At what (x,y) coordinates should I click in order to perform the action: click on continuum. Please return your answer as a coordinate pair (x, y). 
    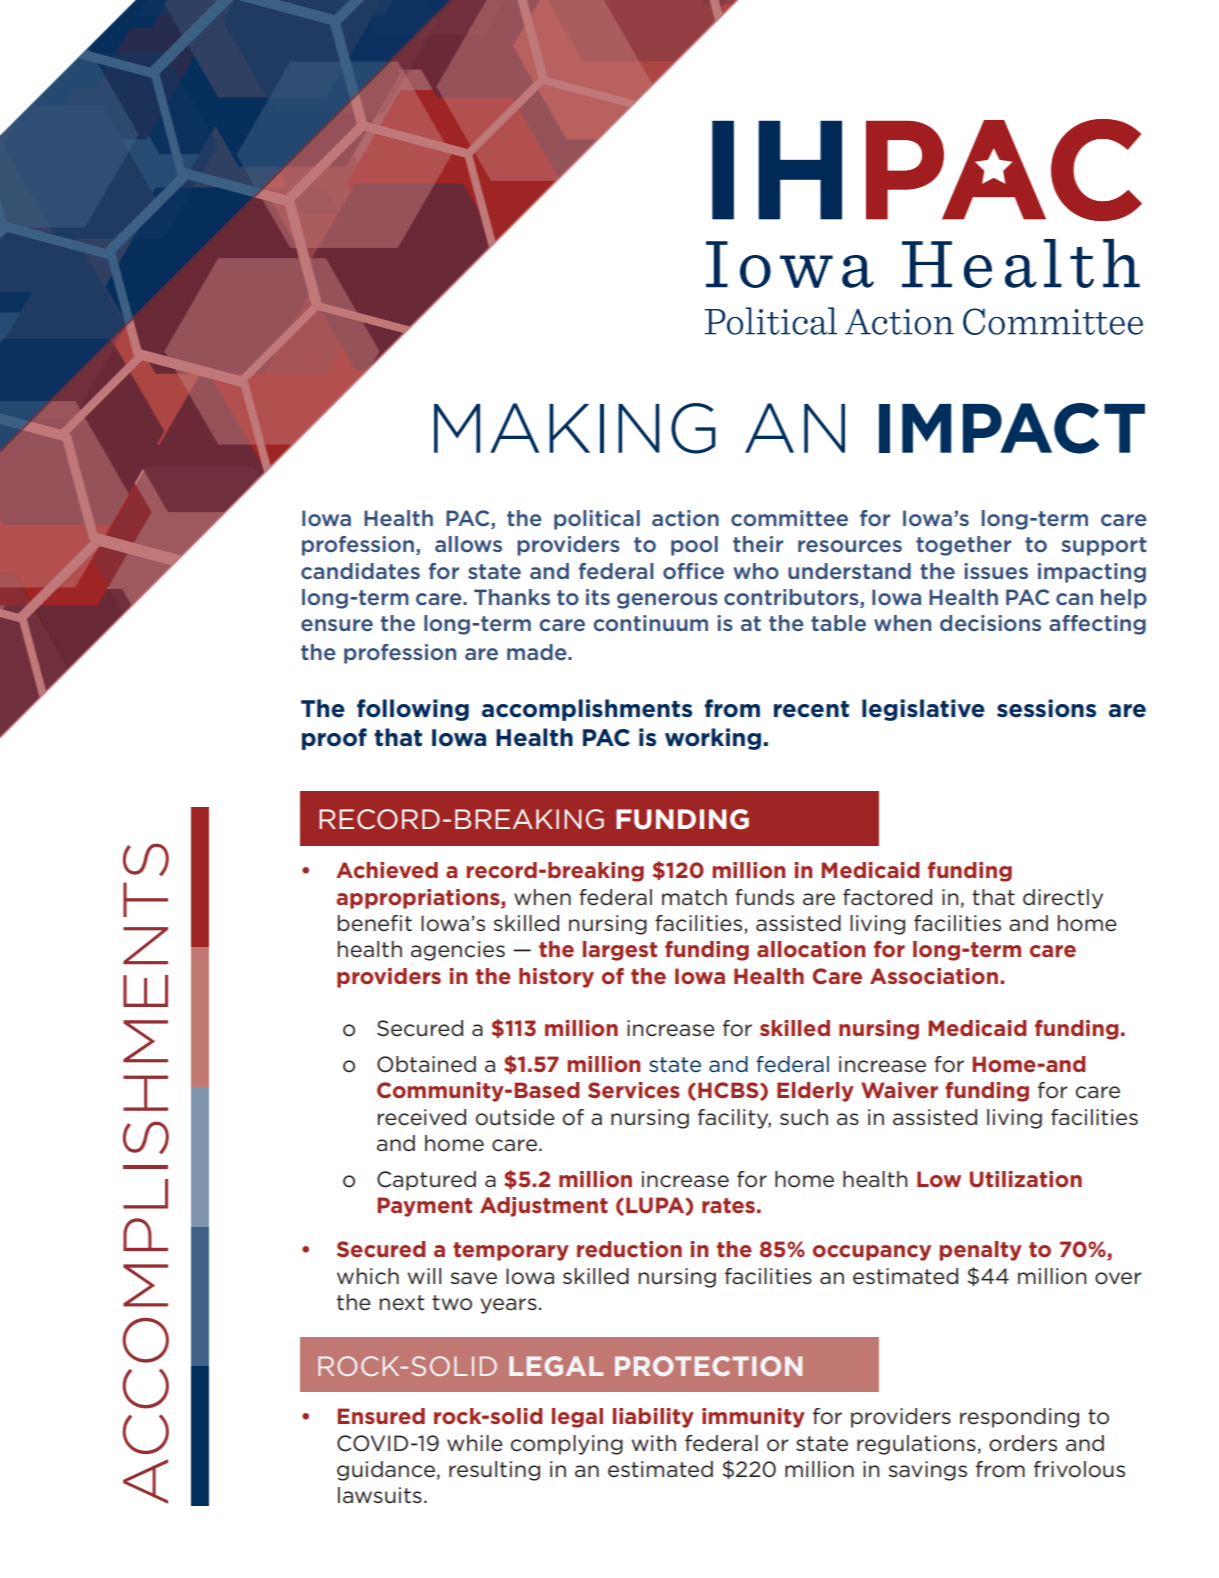
    Looking at the image, I should click on (650, 623).
